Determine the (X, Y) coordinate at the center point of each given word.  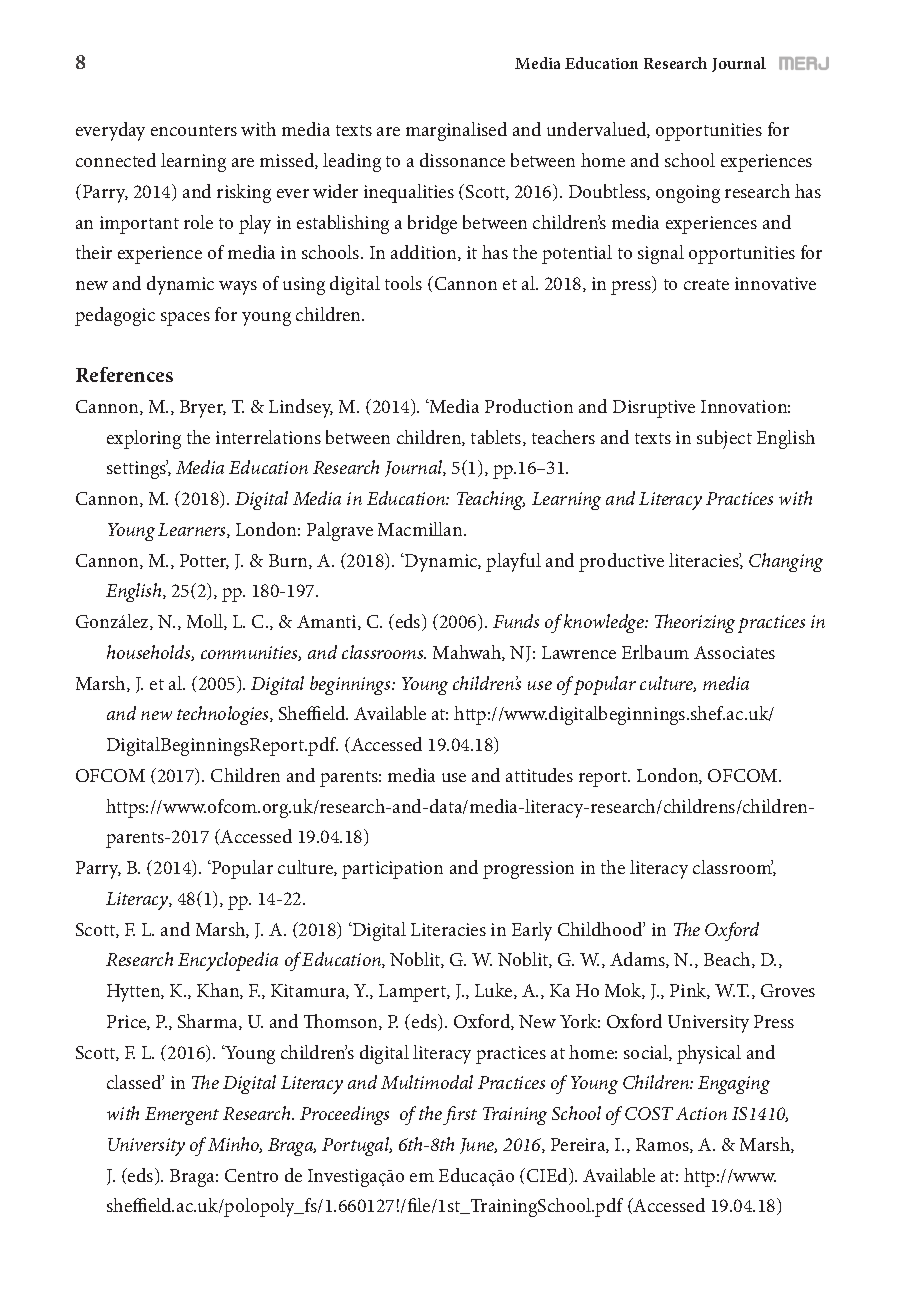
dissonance (462, 160)
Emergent (182, 1116)
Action (701, 1113)
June (478, 1146)
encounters (194, 130)
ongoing (688, 194)
